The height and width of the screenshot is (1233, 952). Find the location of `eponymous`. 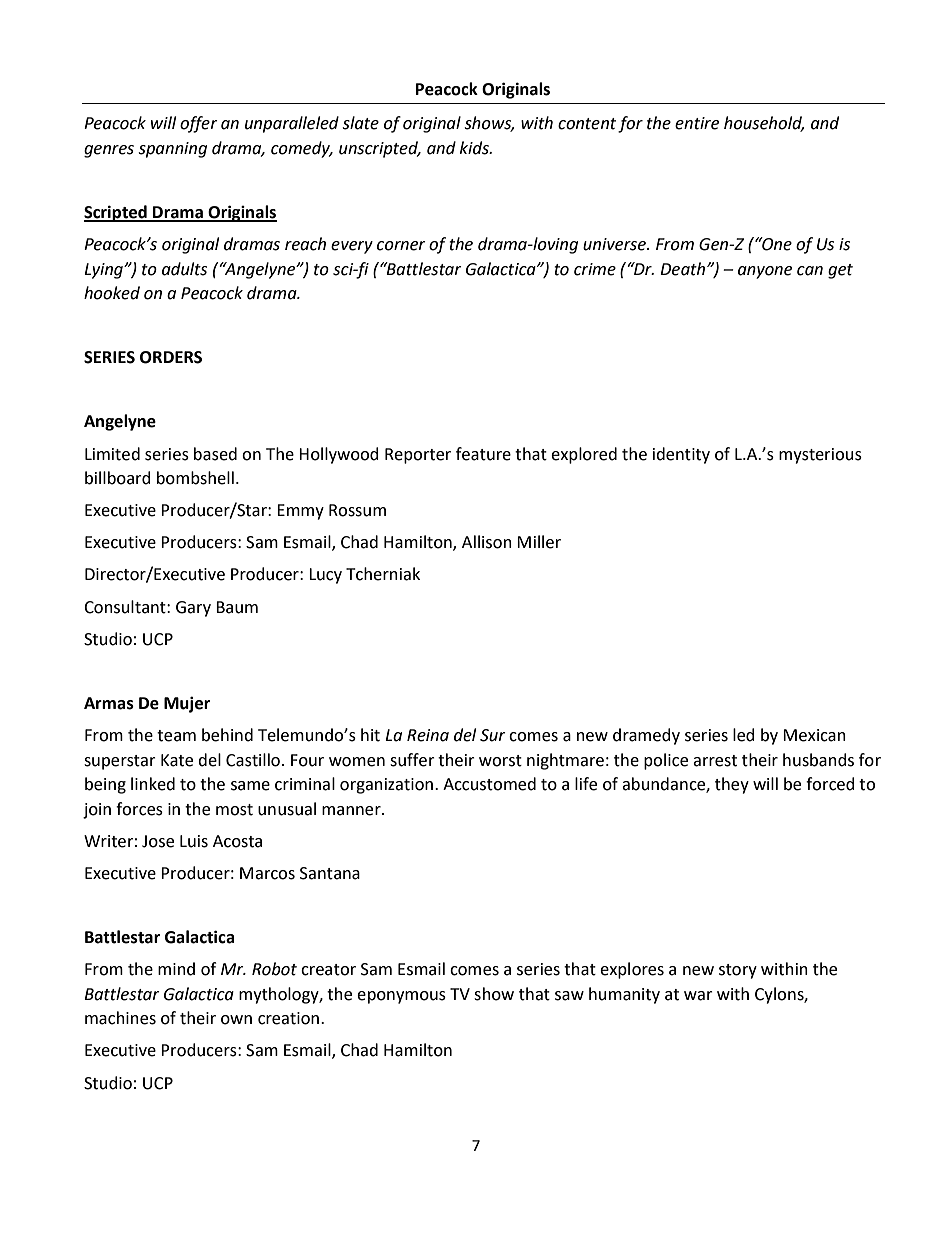

eponymous is located at coordinates (401, 997).
